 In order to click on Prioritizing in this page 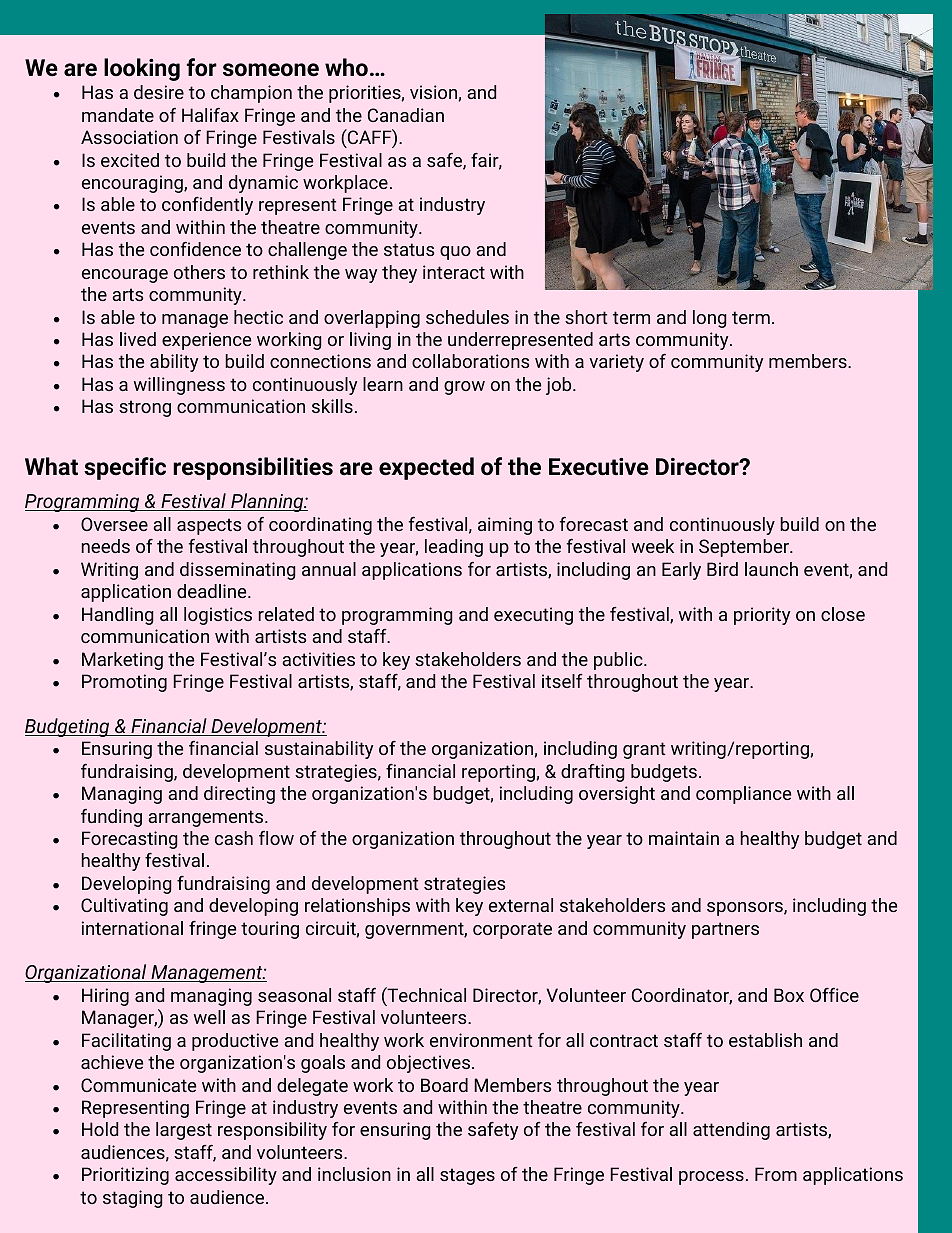, I will do `click(125, 1176)`.
